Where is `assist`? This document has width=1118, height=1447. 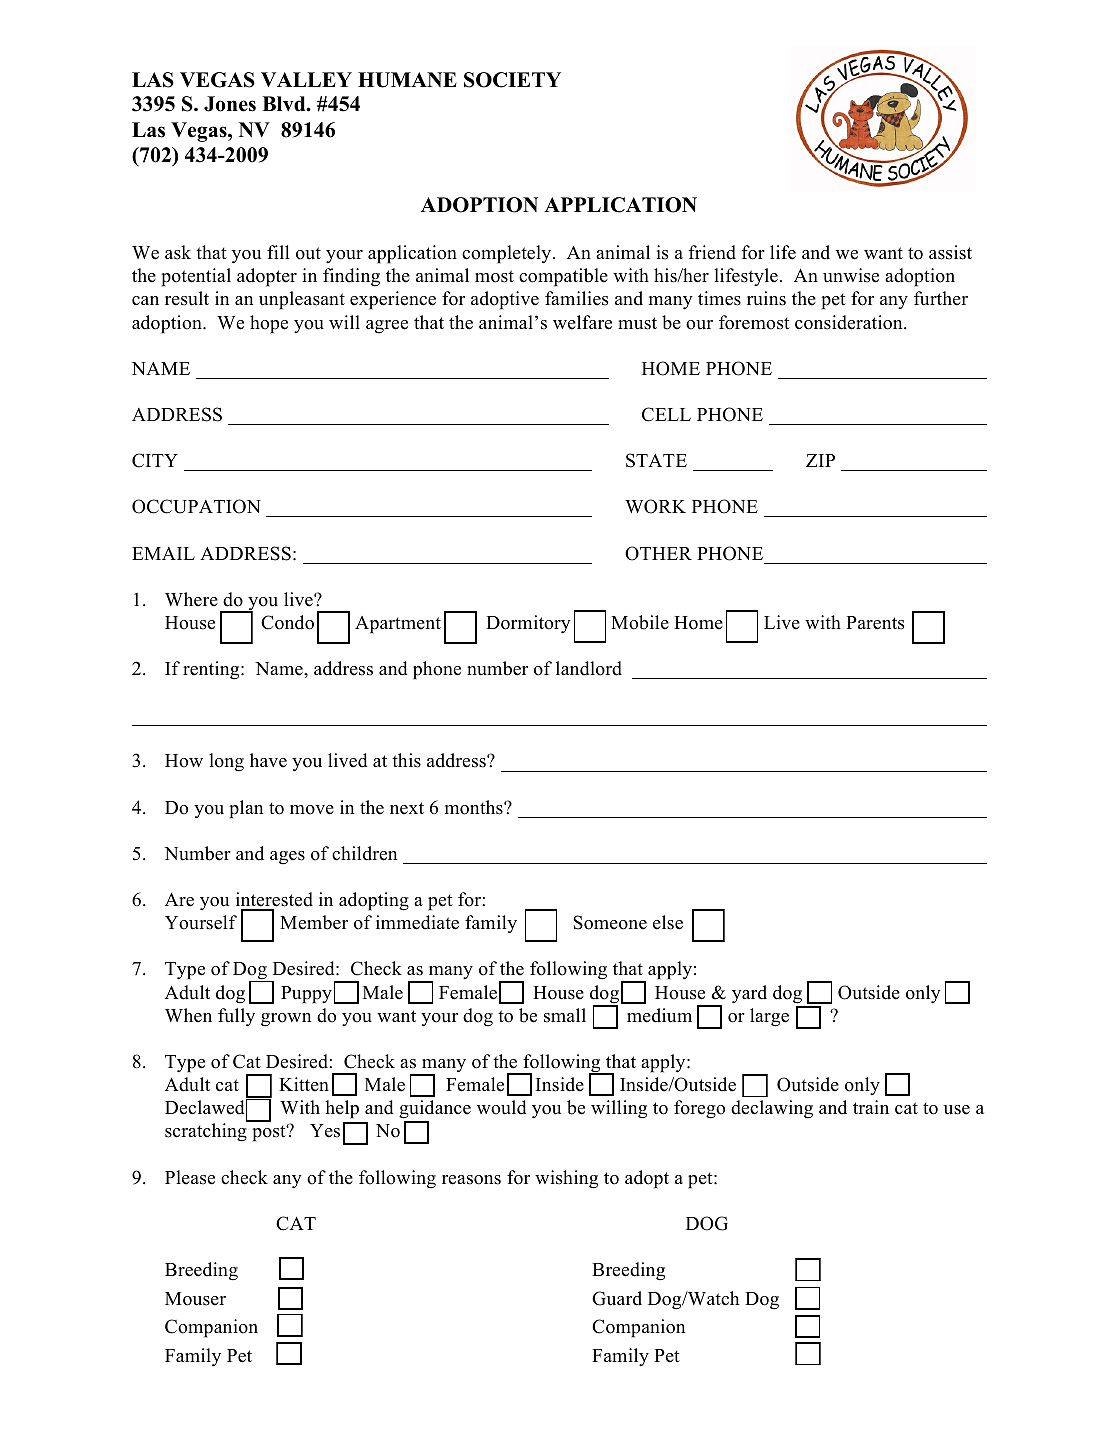
assist is located at coordinates (950, 252).
